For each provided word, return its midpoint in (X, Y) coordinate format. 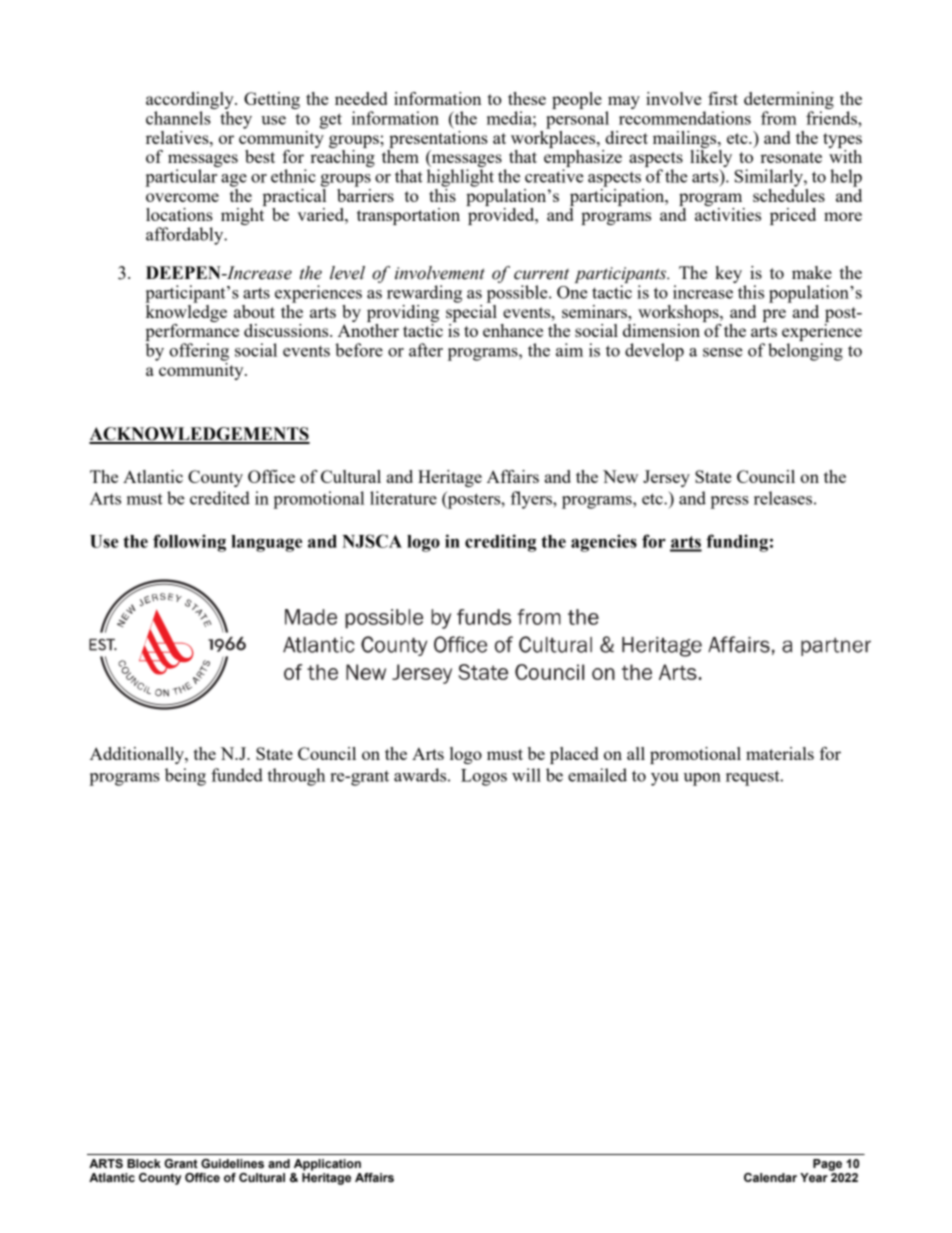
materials (780, 753)
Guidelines (232, 1163)
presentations (438, 138)
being (185, 777)
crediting (500, 543)
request (754, 778)
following (189, 543)
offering (199, 352)
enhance (513, 330)
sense (723, 352)
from (779, 118)
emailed (597, 775)
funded (237, 775)
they (236, 120)
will (526, 775)
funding (737, 543)
